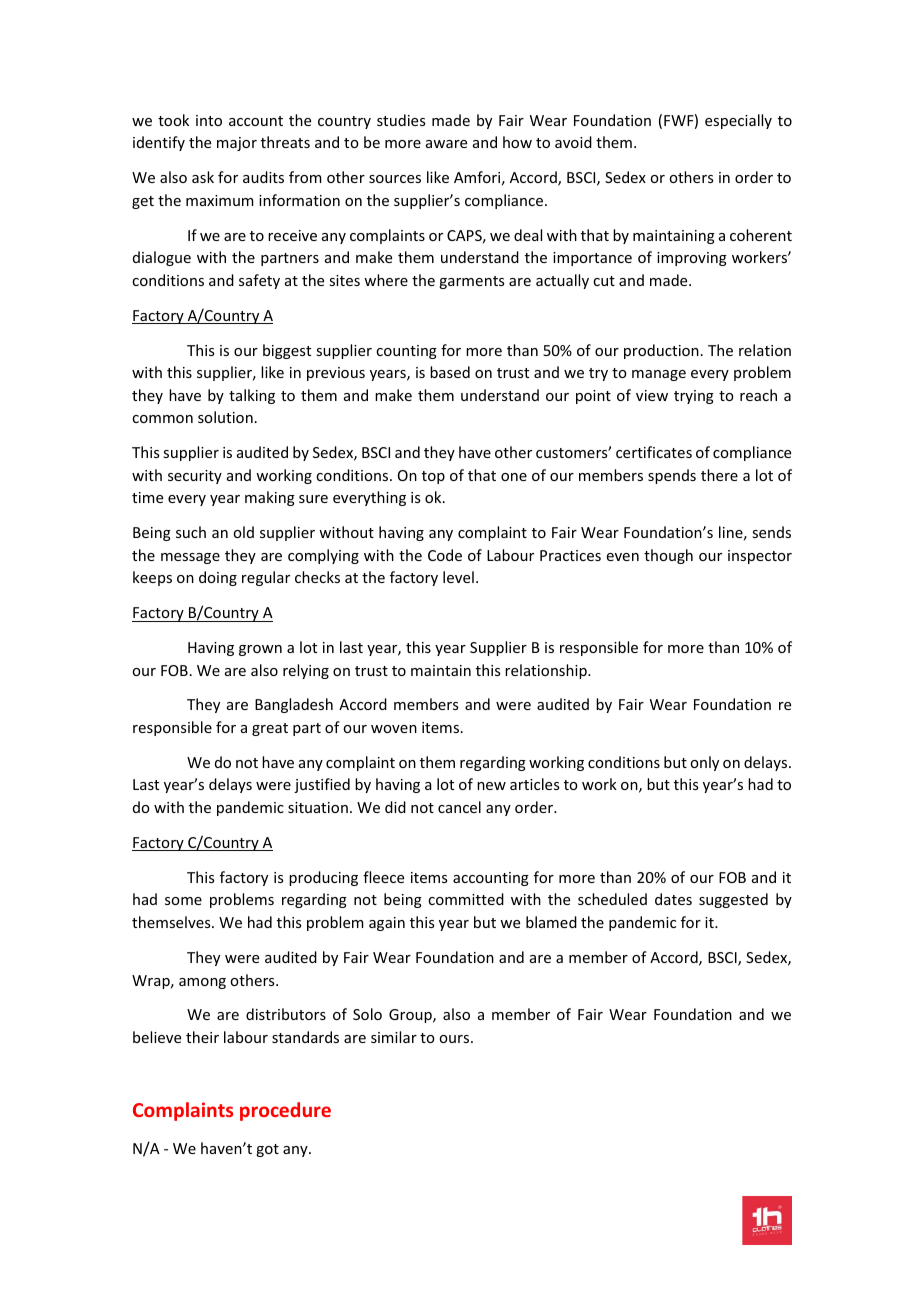 The height and width of the document is (1308, 924). What do you see at coordinates (446, 144) in the document?
I see `aware` at bounding box center [446, 144].
